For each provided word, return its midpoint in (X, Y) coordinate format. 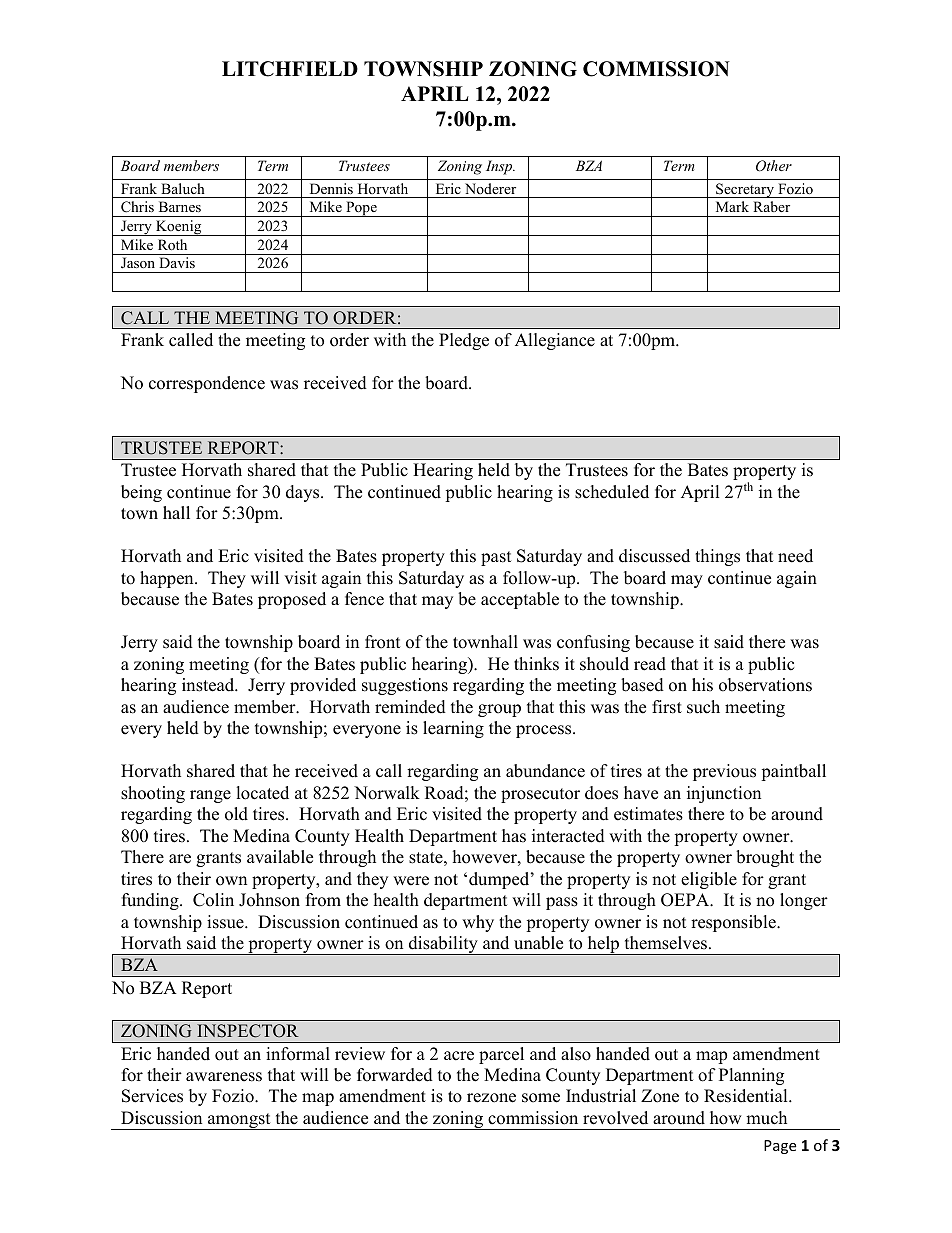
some (541, 1098)
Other (774, 166)
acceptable (520, 600)
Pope (361, 209)
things (717, 557)
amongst (239, 1121)
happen (168, 579)
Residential (747, 1096)
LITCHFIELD (290, 69)
